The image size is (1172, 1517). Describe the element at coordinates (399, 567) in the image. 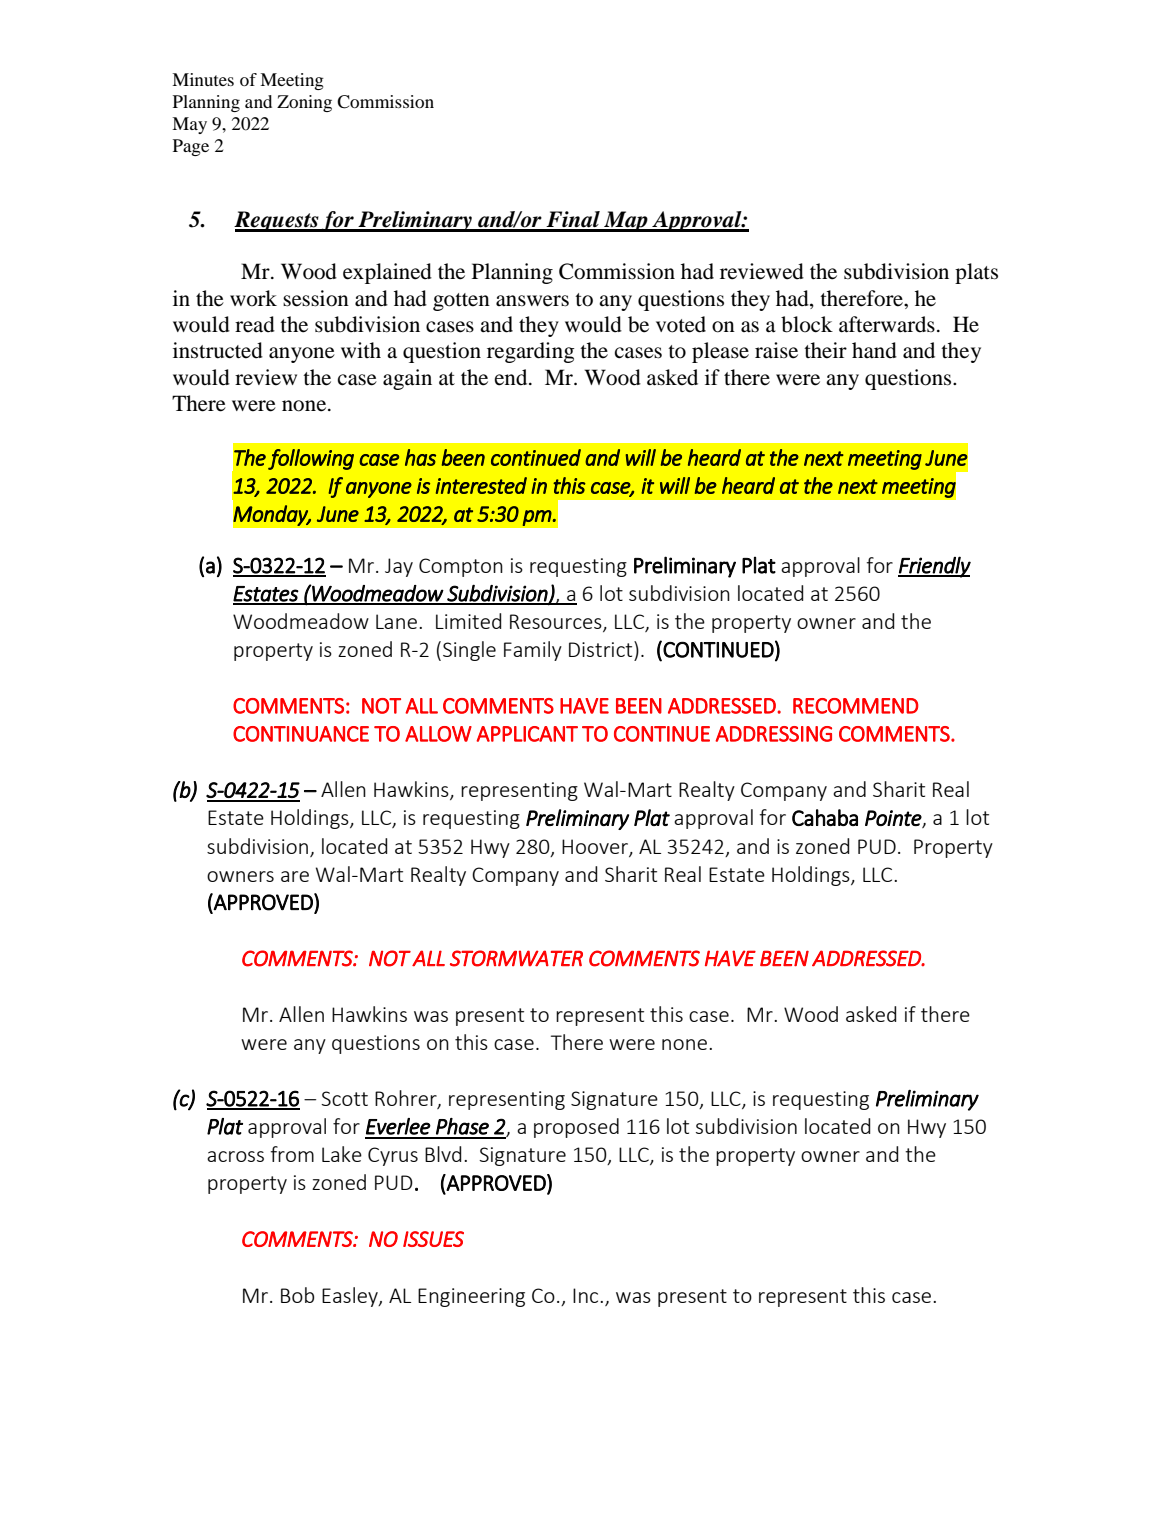

I see `Jay` at that location.
